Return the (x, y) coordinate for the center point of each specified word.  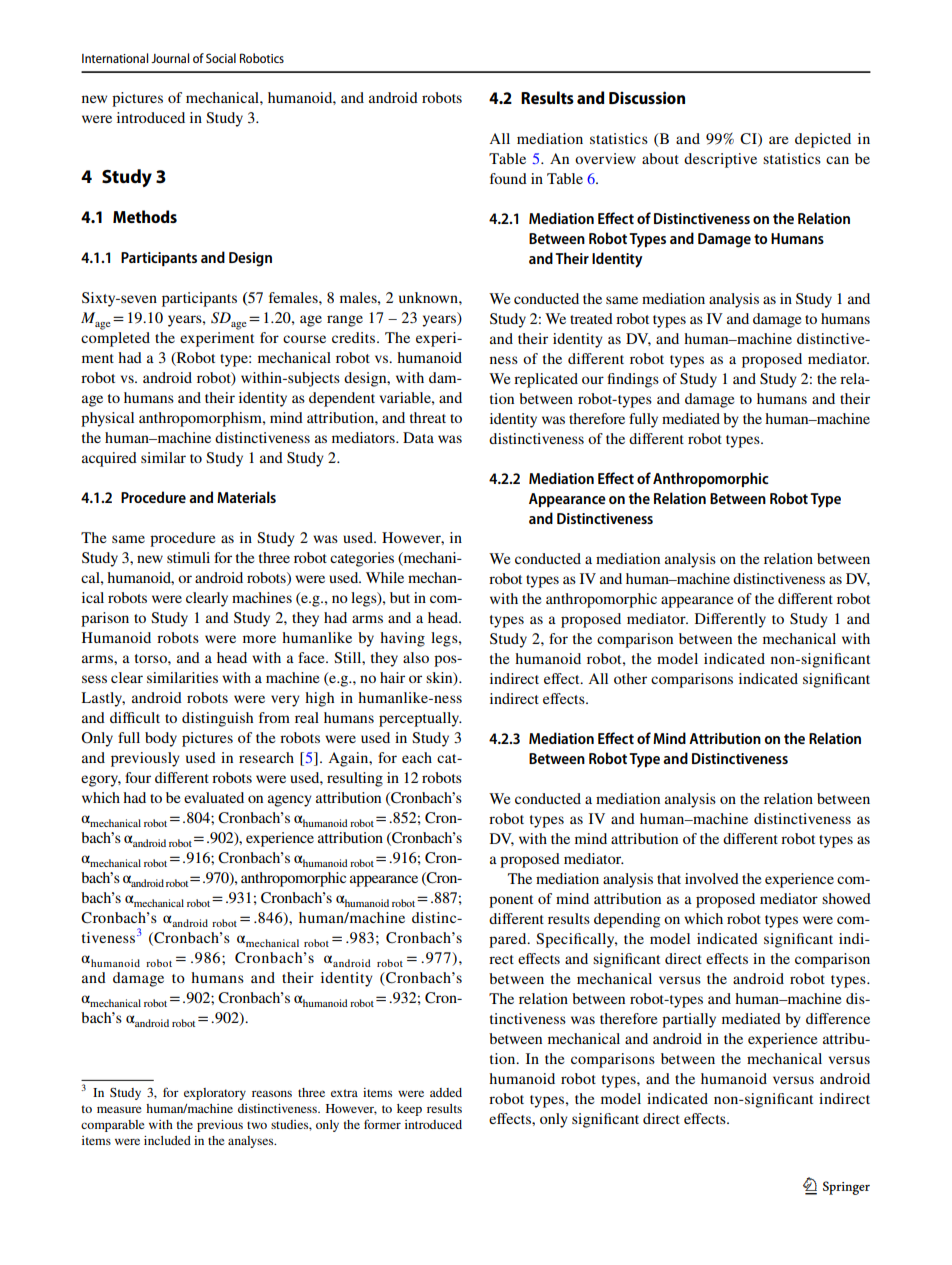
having (402, 639)
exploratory (215, 1094)
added (446, 1092)
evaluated (214, 797)
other (630, 678)
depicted (823, 140)
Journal (170, 58)
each (417, 757)
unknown (429, 297)
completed (115, 339)
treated (591, 318)
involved (712, 878)
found (508, 178)
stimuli (188, 557)
